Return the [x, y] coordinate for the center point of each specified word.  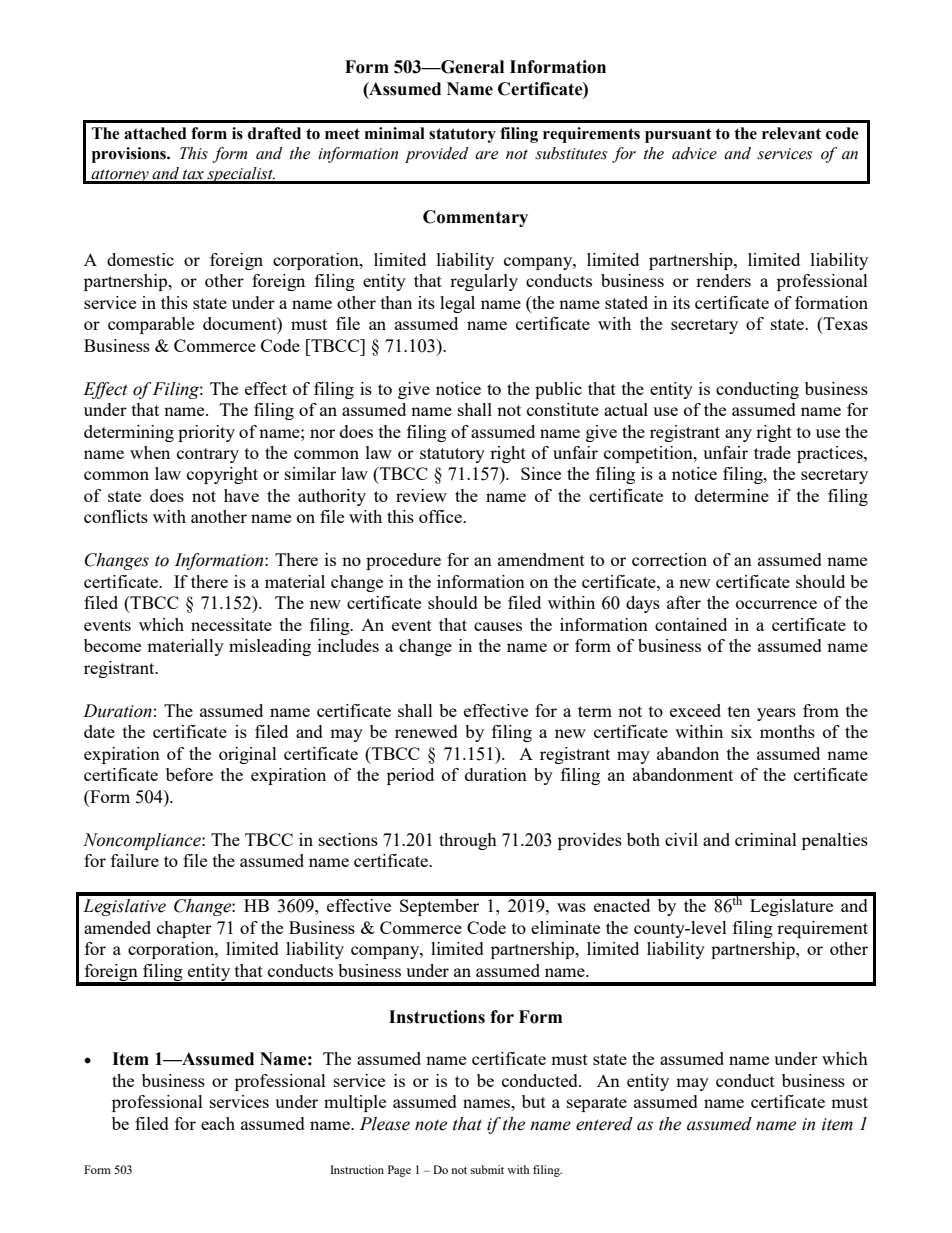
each [218, 1123]
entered [604, 1124]
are [486, 155]
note [431, 1125]
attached [155, 133]
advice [694, 153]
